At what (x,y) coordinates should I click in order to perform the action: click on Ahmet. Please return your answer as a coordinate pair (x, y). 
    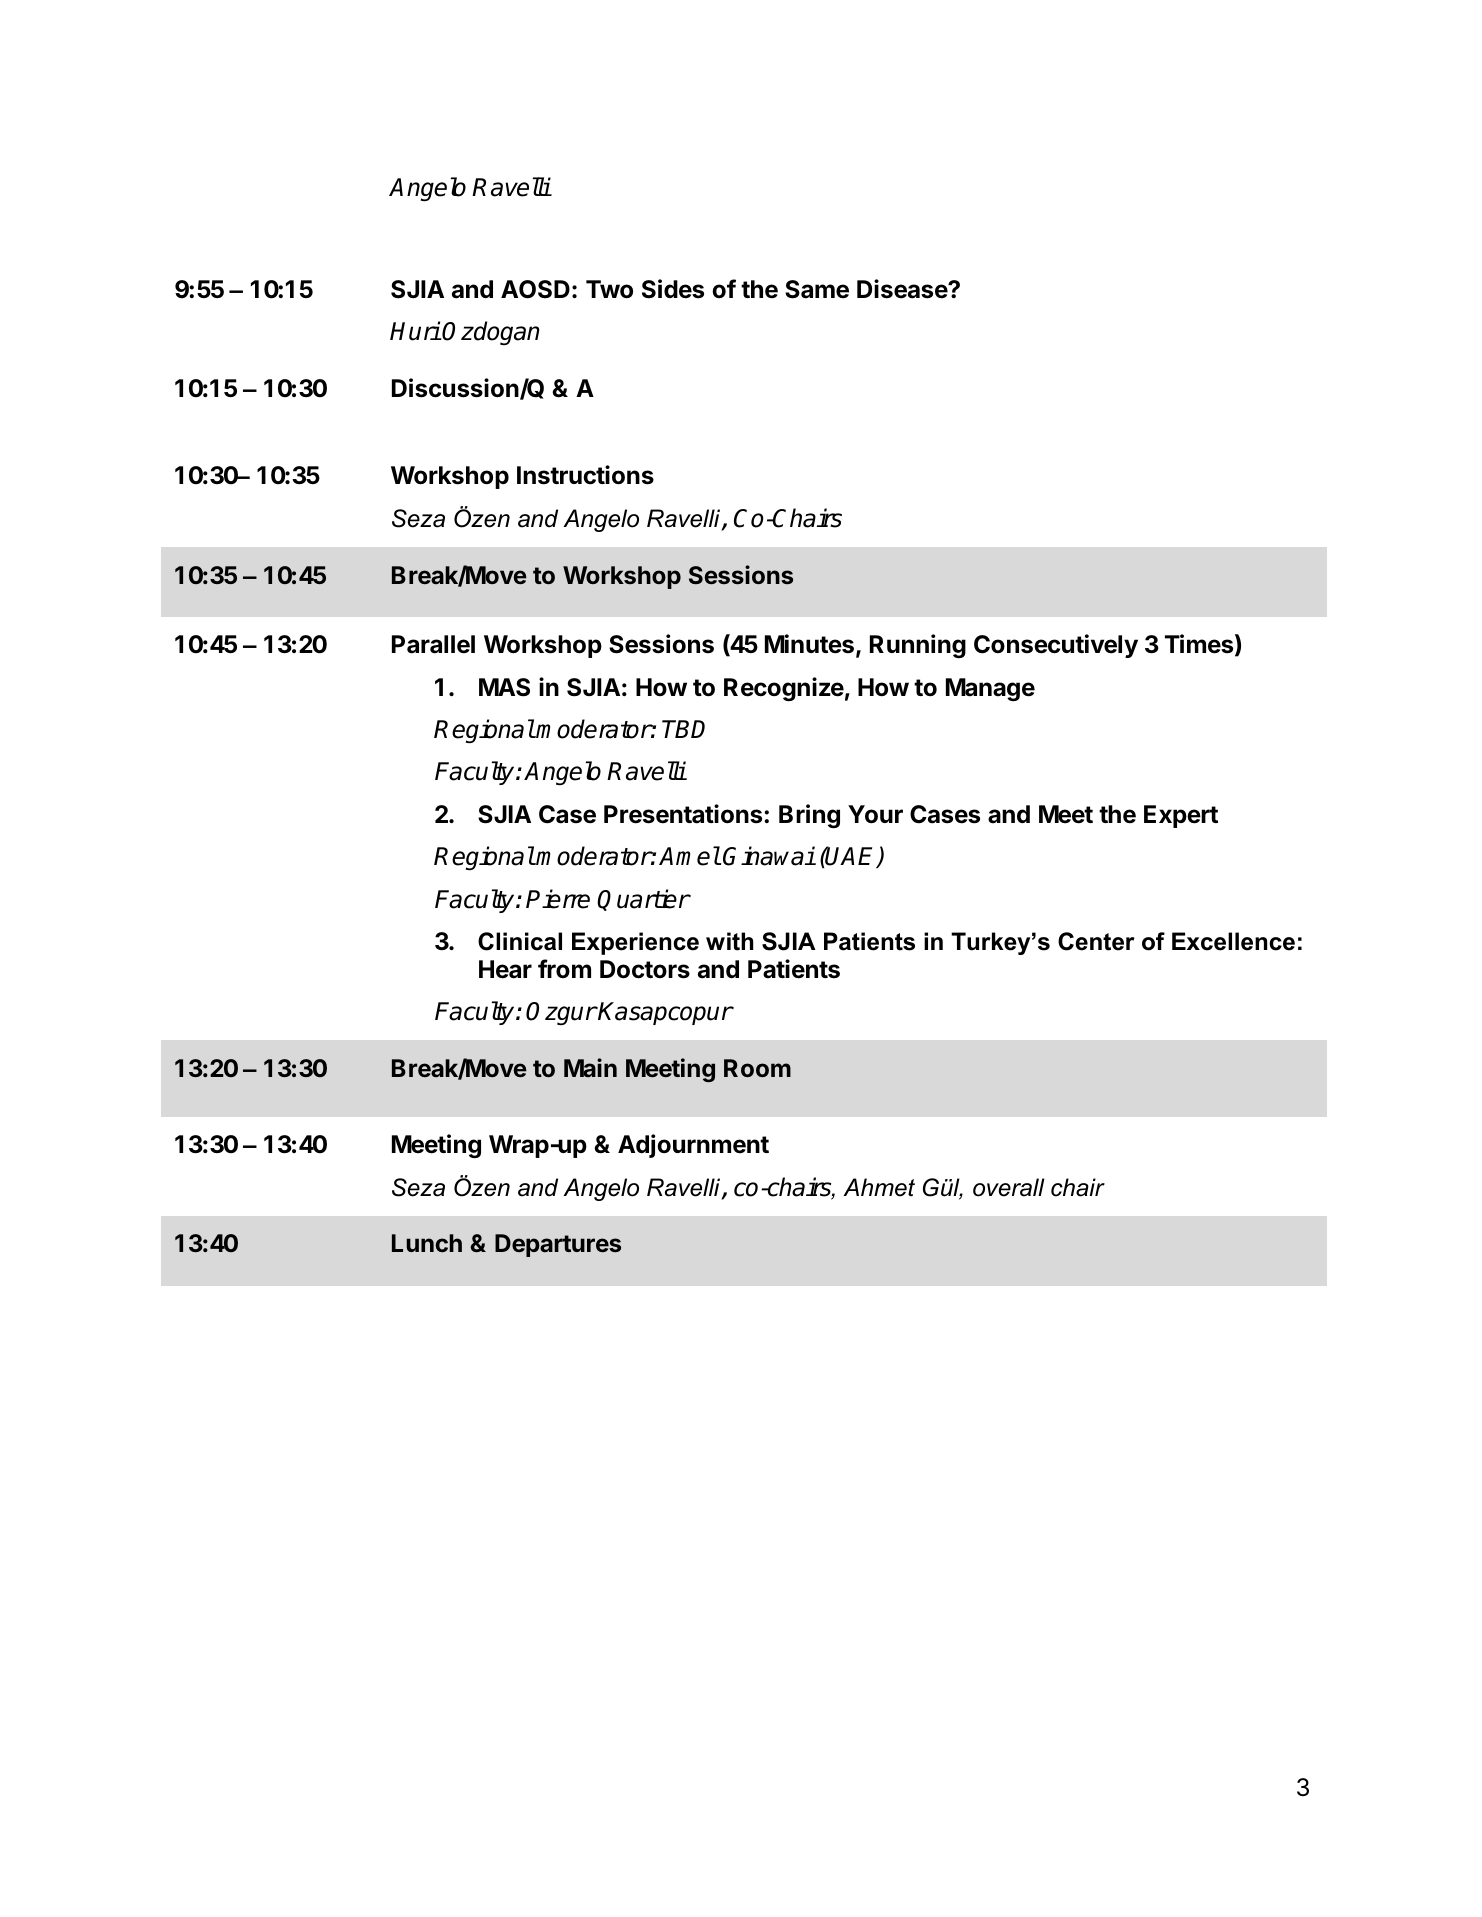
    Looking at the image, I should click on (879, 1187).
